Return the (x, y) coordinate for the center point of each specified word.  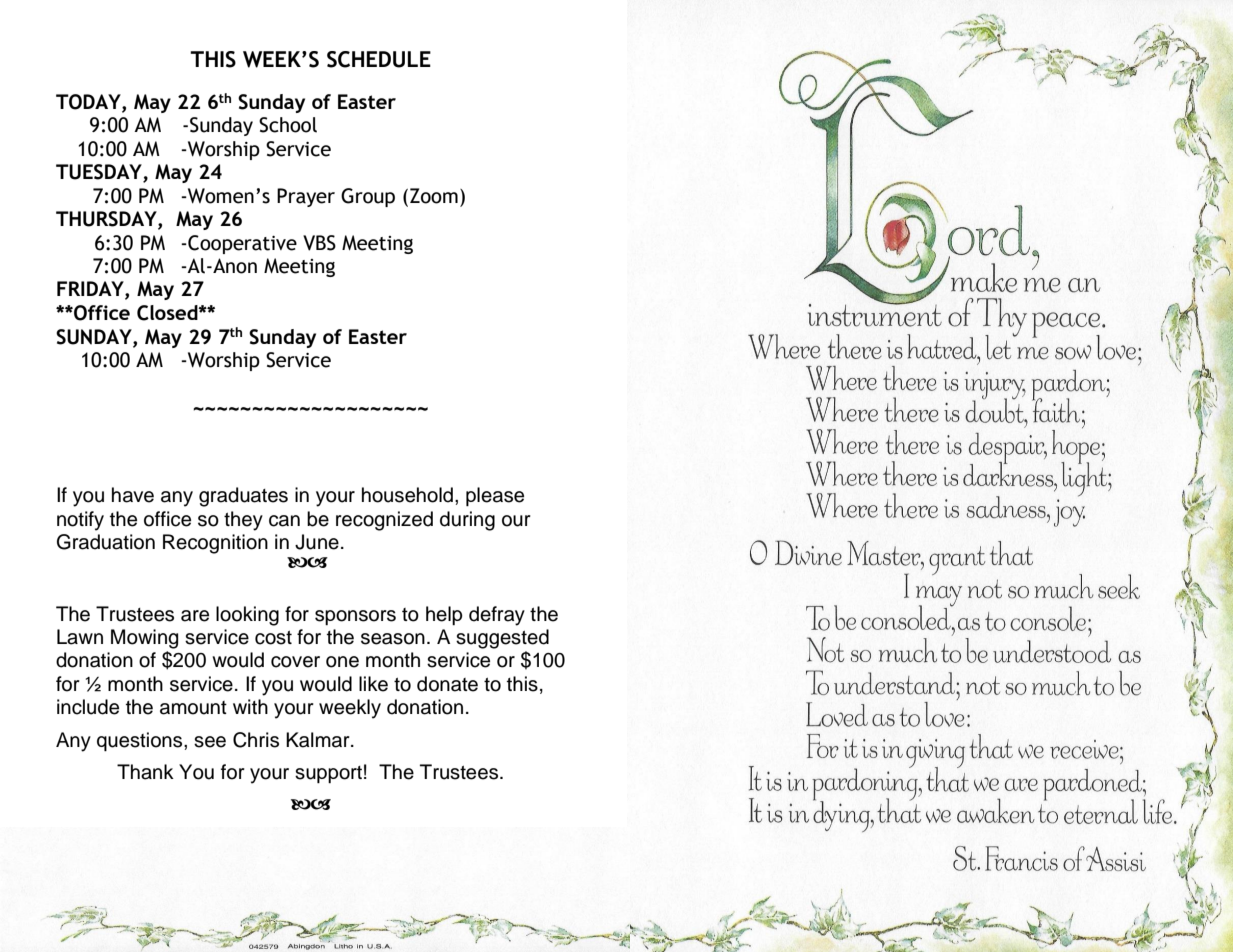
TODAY (89, 102)
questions (141, 741)
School (288, 125)
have (133, 495)
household (409, 495)
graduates (243, 497)
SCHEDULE (379, 59)
